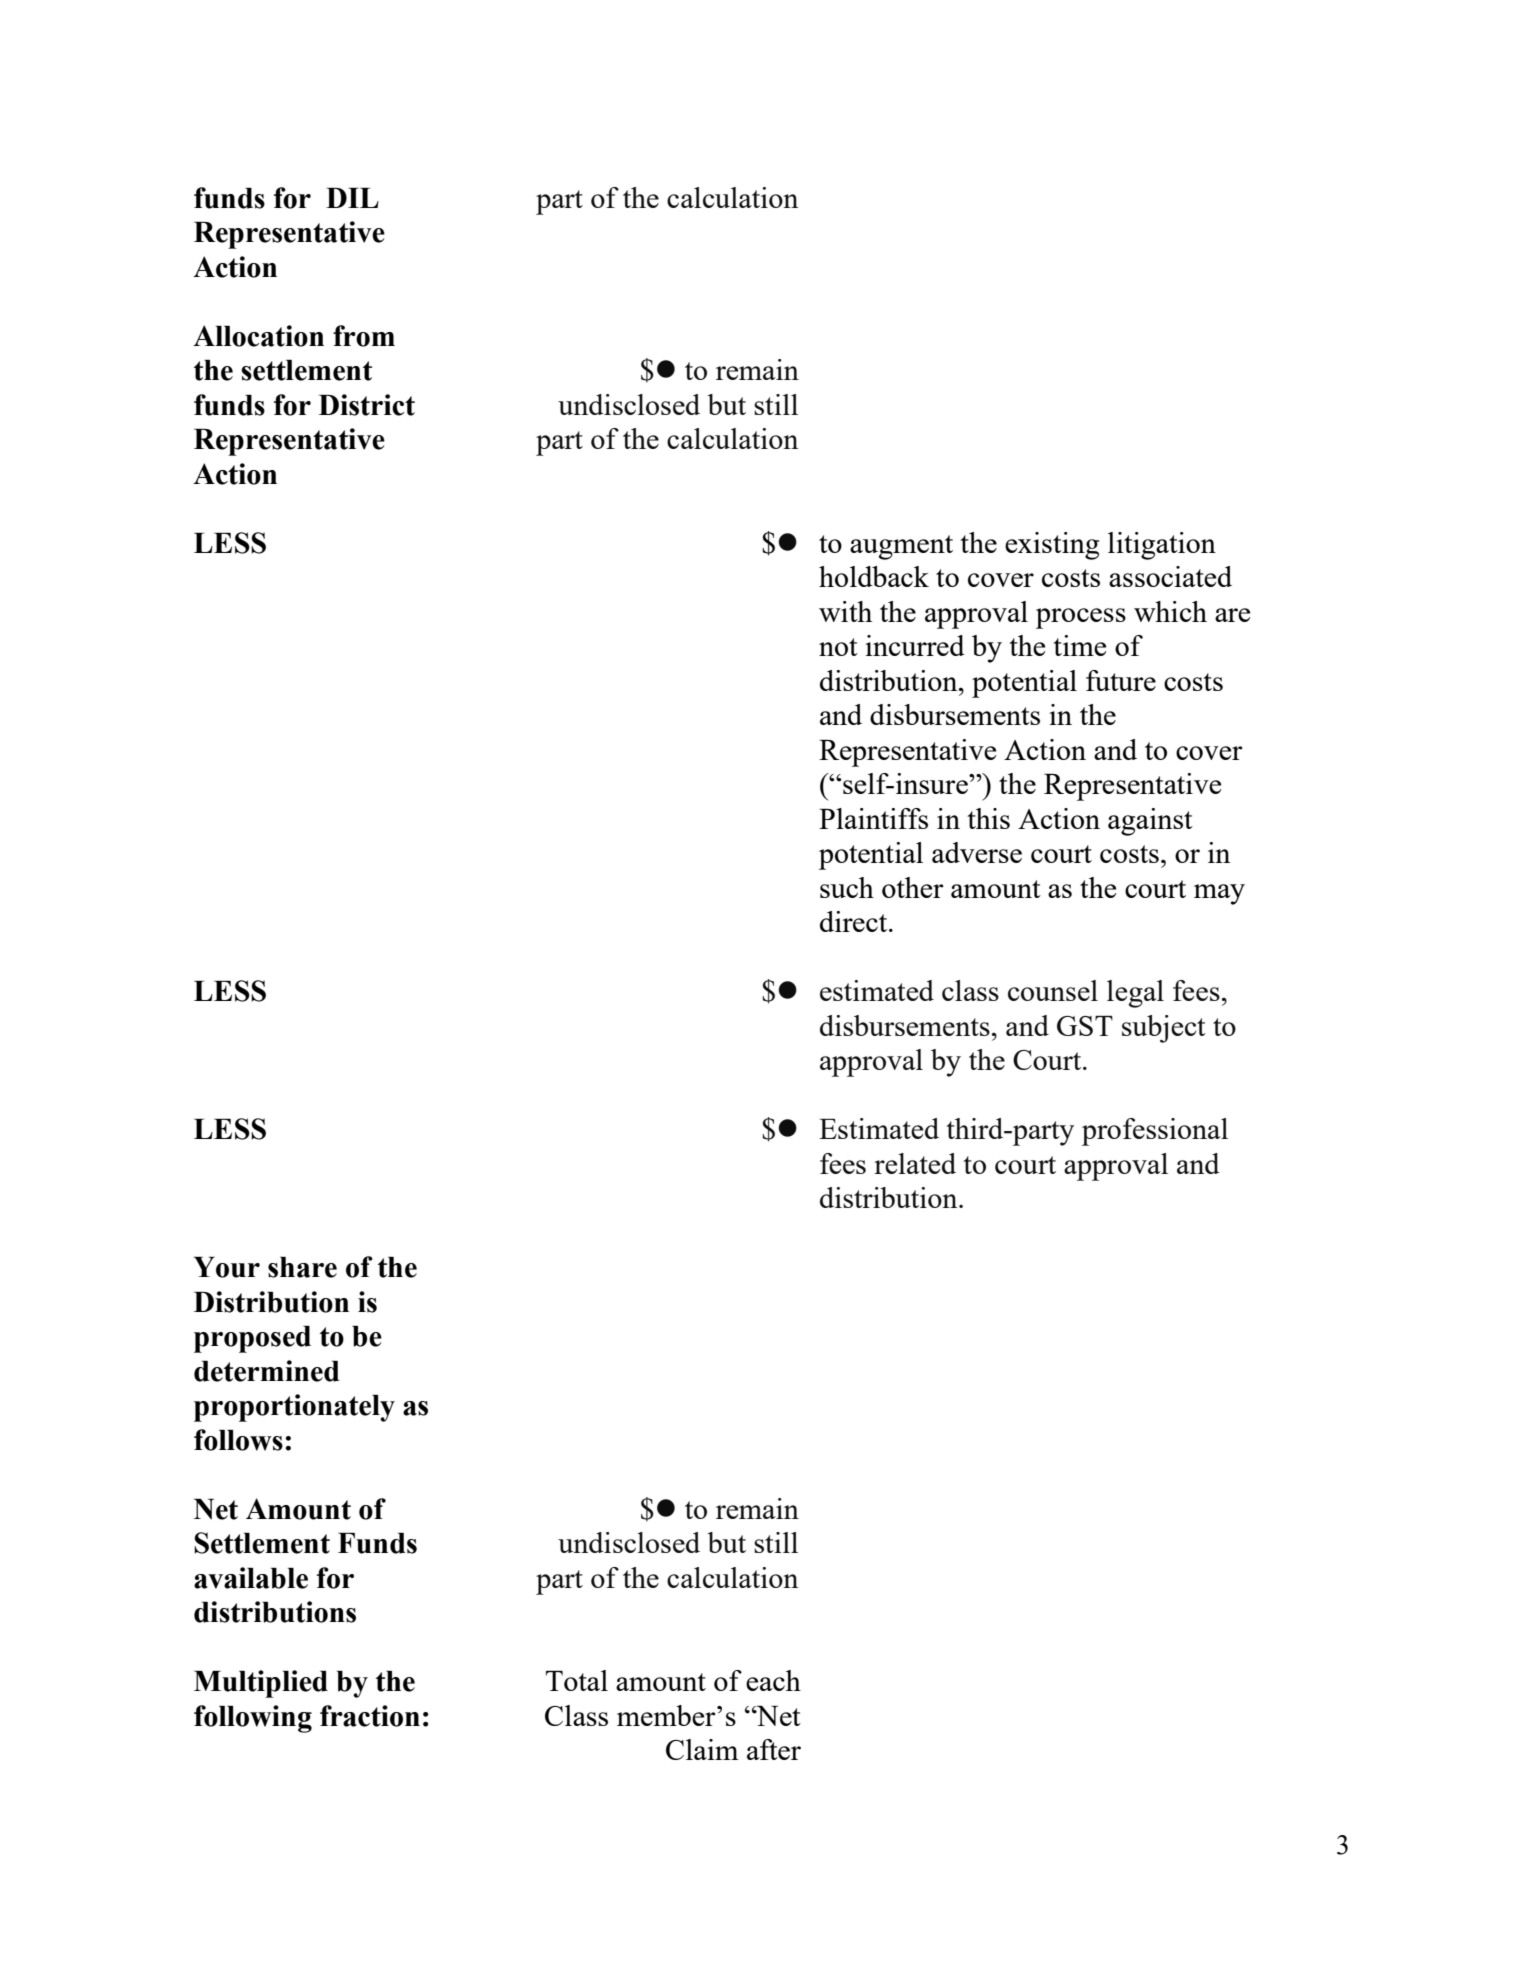 The image size is (1530, 1980). I want to click on related, so click(915, 1163).
